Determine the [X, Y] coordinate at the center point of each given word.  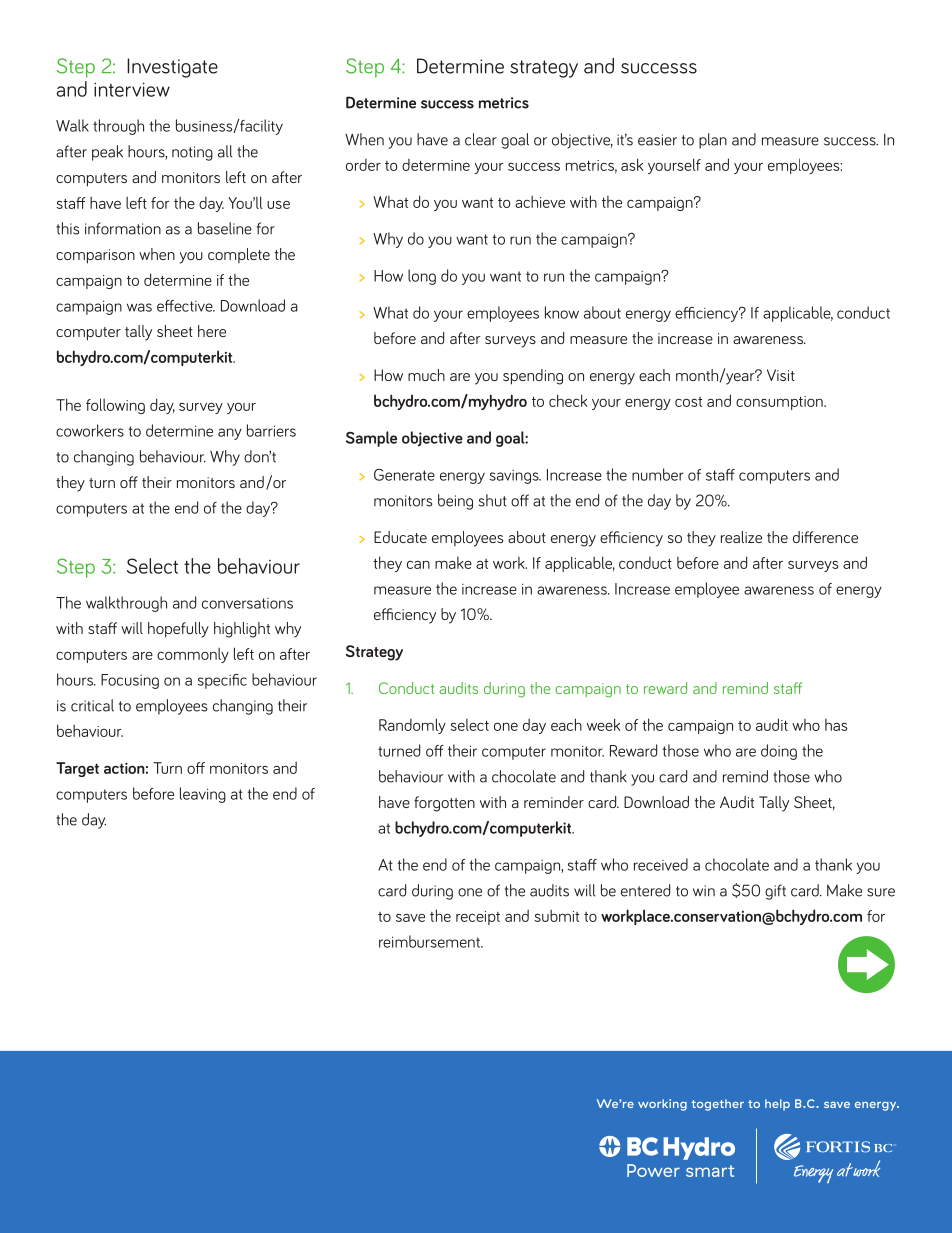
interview [132, 89]
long [422, 277]
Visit [781, 375]
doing [779, 752]
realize [741, 537]
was [139, 307]
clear [481, 139]
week [603, 724]
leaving [203, 795]
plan [713, 141]
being [455, 502]
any [230, 434]
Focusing [130, 681]
